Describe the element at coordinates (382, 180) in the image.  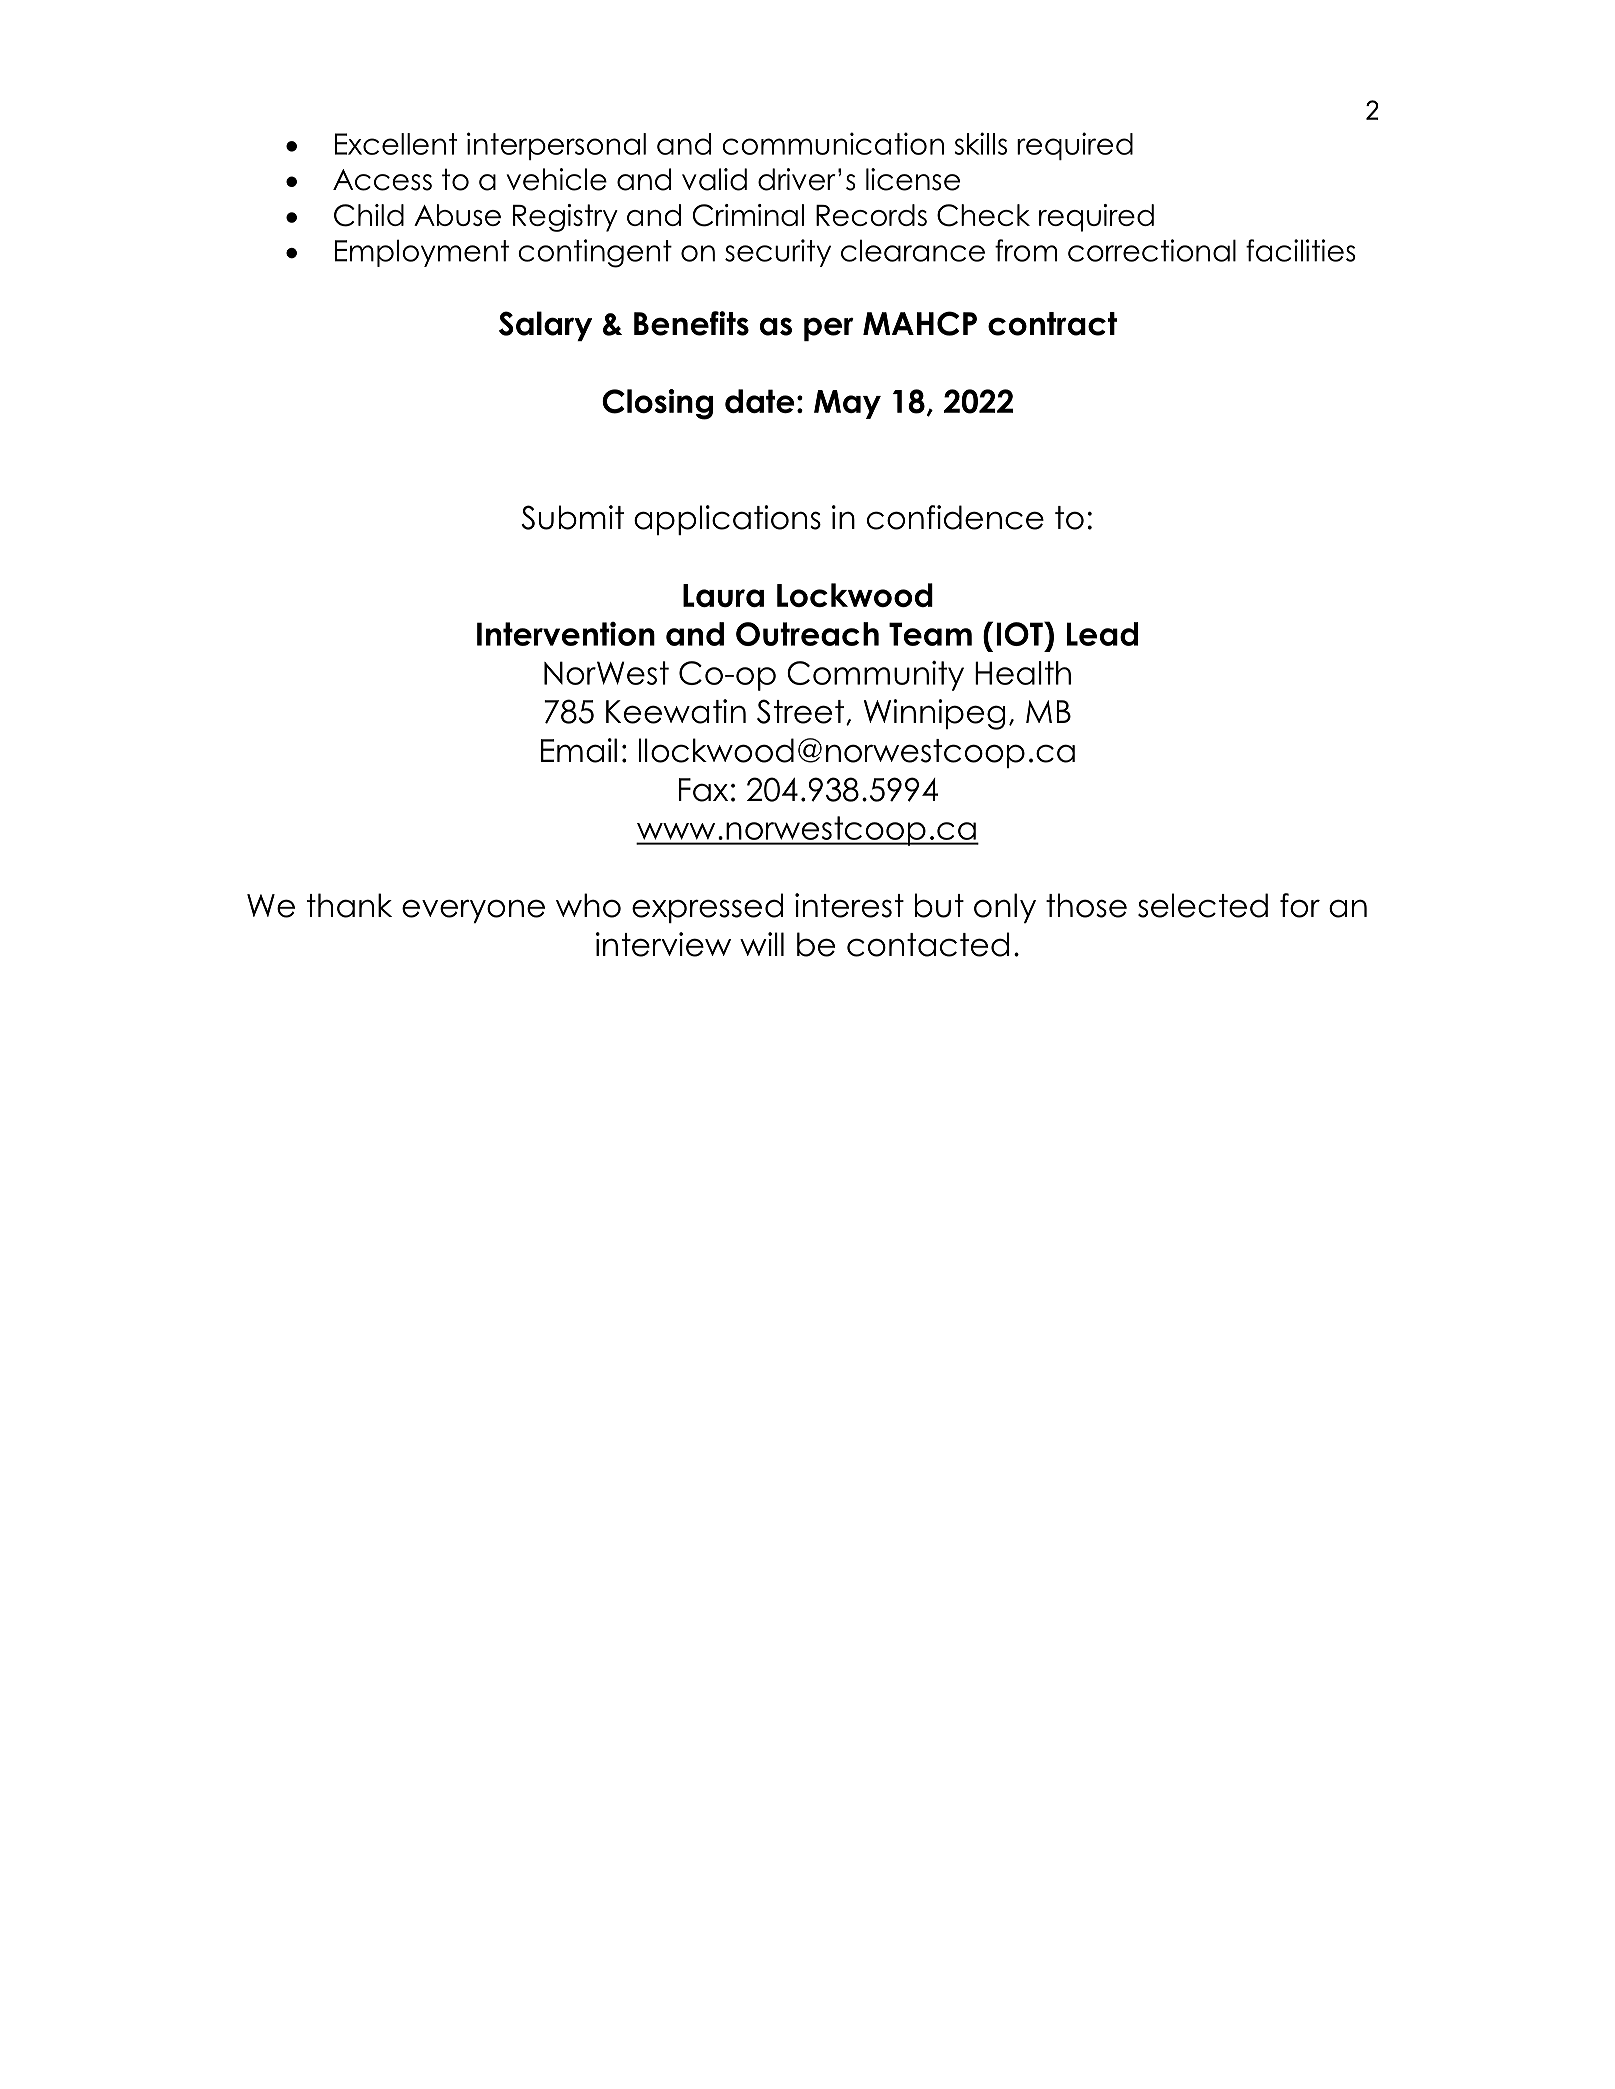
I see `Access` at that location.
